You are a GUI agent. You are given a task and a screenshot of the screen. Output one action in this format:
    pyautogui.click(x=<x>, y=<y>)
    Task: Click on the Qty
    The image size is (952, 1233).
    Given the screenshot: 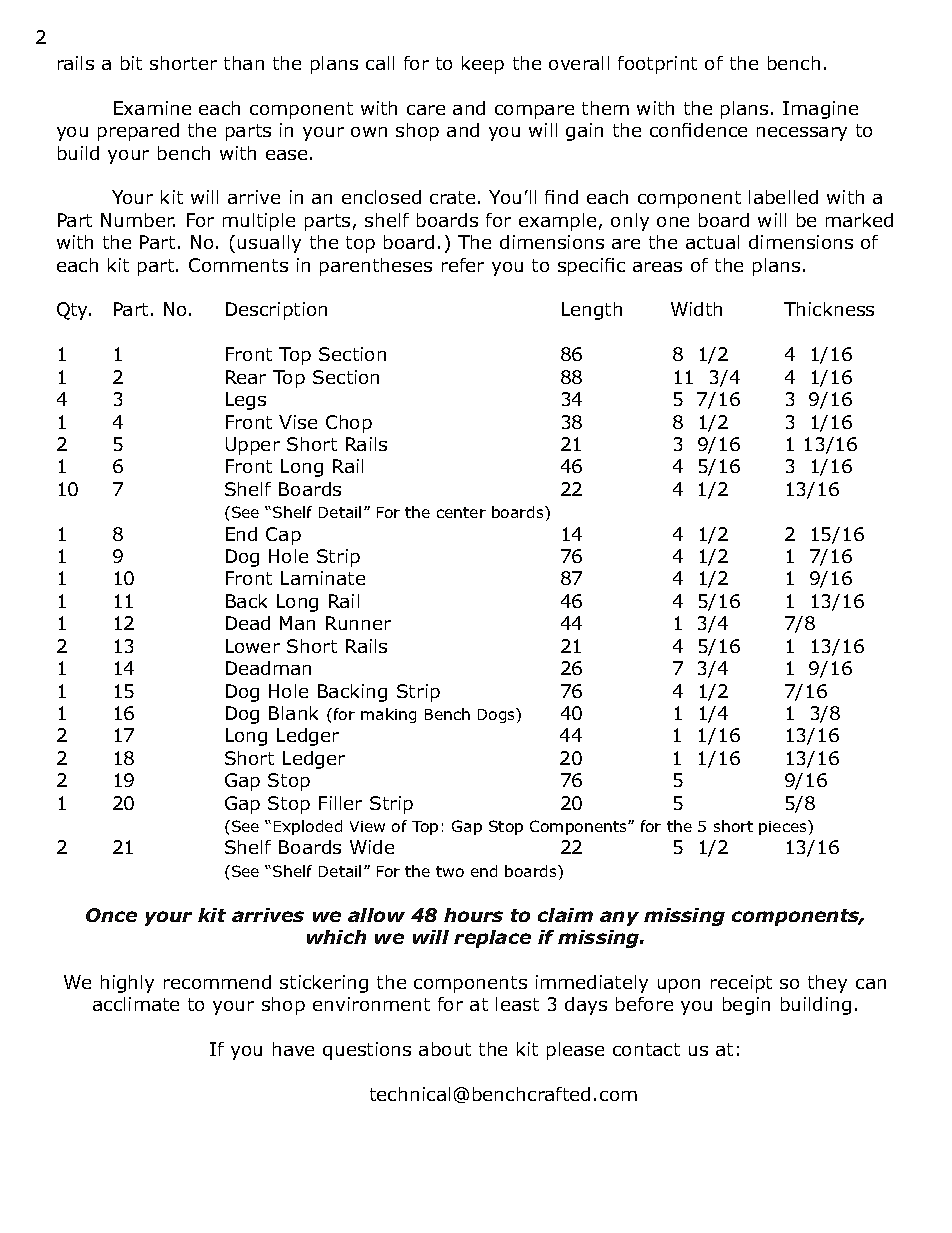 What is the action you would take?
    pyautogui.click(x=74, y=311)
